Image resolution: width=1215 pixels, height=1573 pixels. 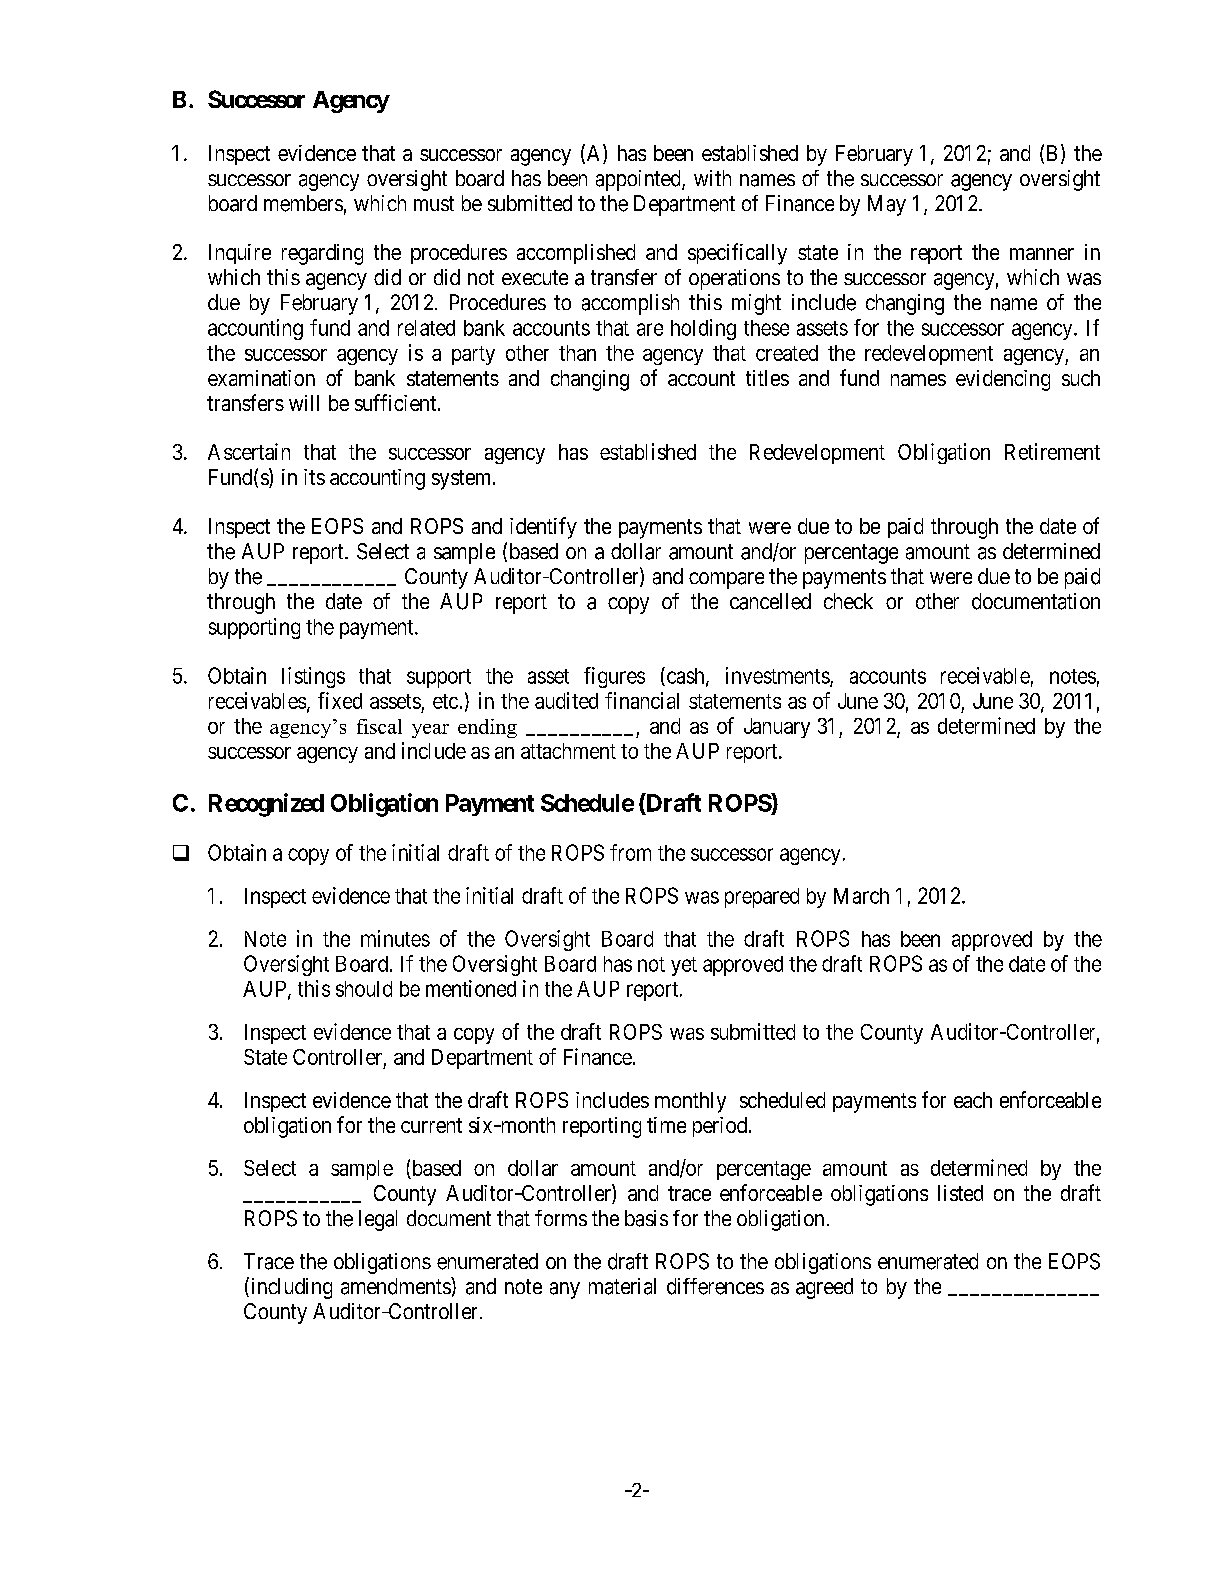 What do you see at coordinates (726, 580) in the document?
I see `compare` at bounding box center [726, 580].
